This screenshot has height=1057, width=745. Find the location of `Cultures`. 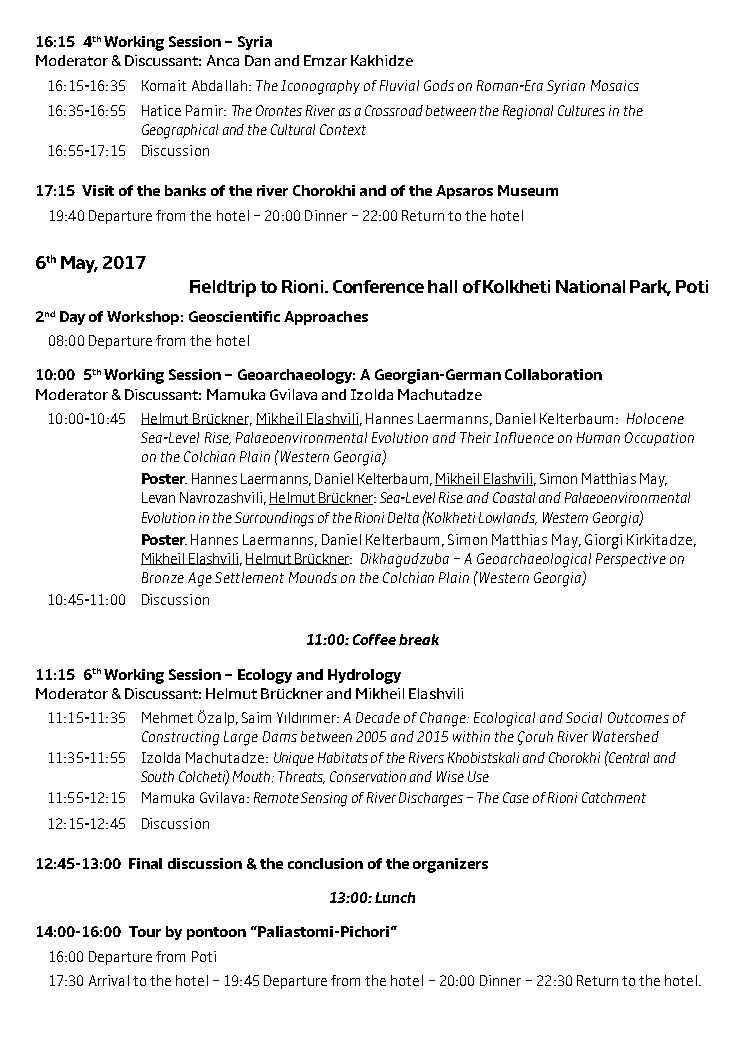

Cultures is located at coordinates (581, 110).
